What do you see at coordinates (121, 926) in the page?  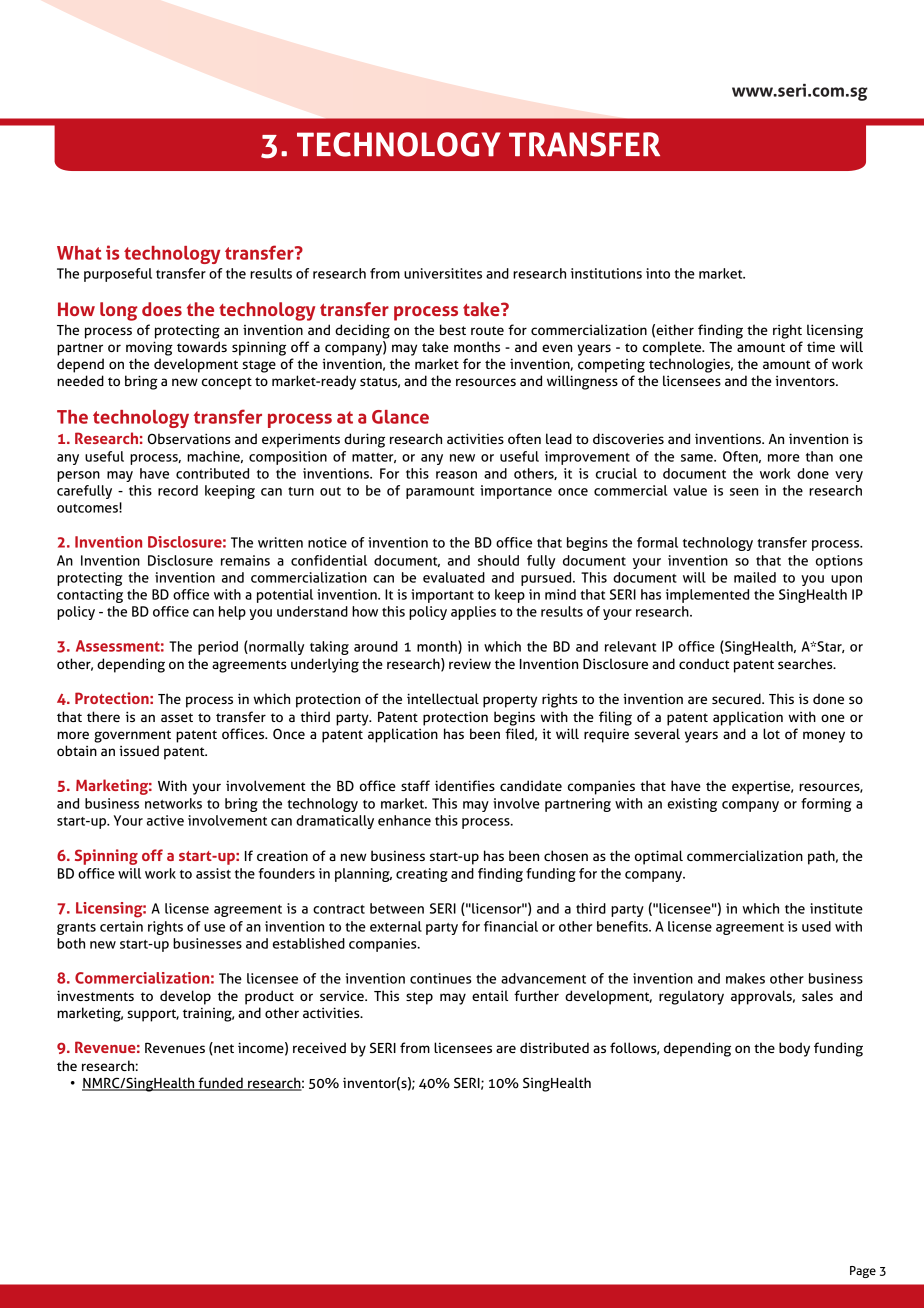 I see `certain` at bounding box center [121, 926].
